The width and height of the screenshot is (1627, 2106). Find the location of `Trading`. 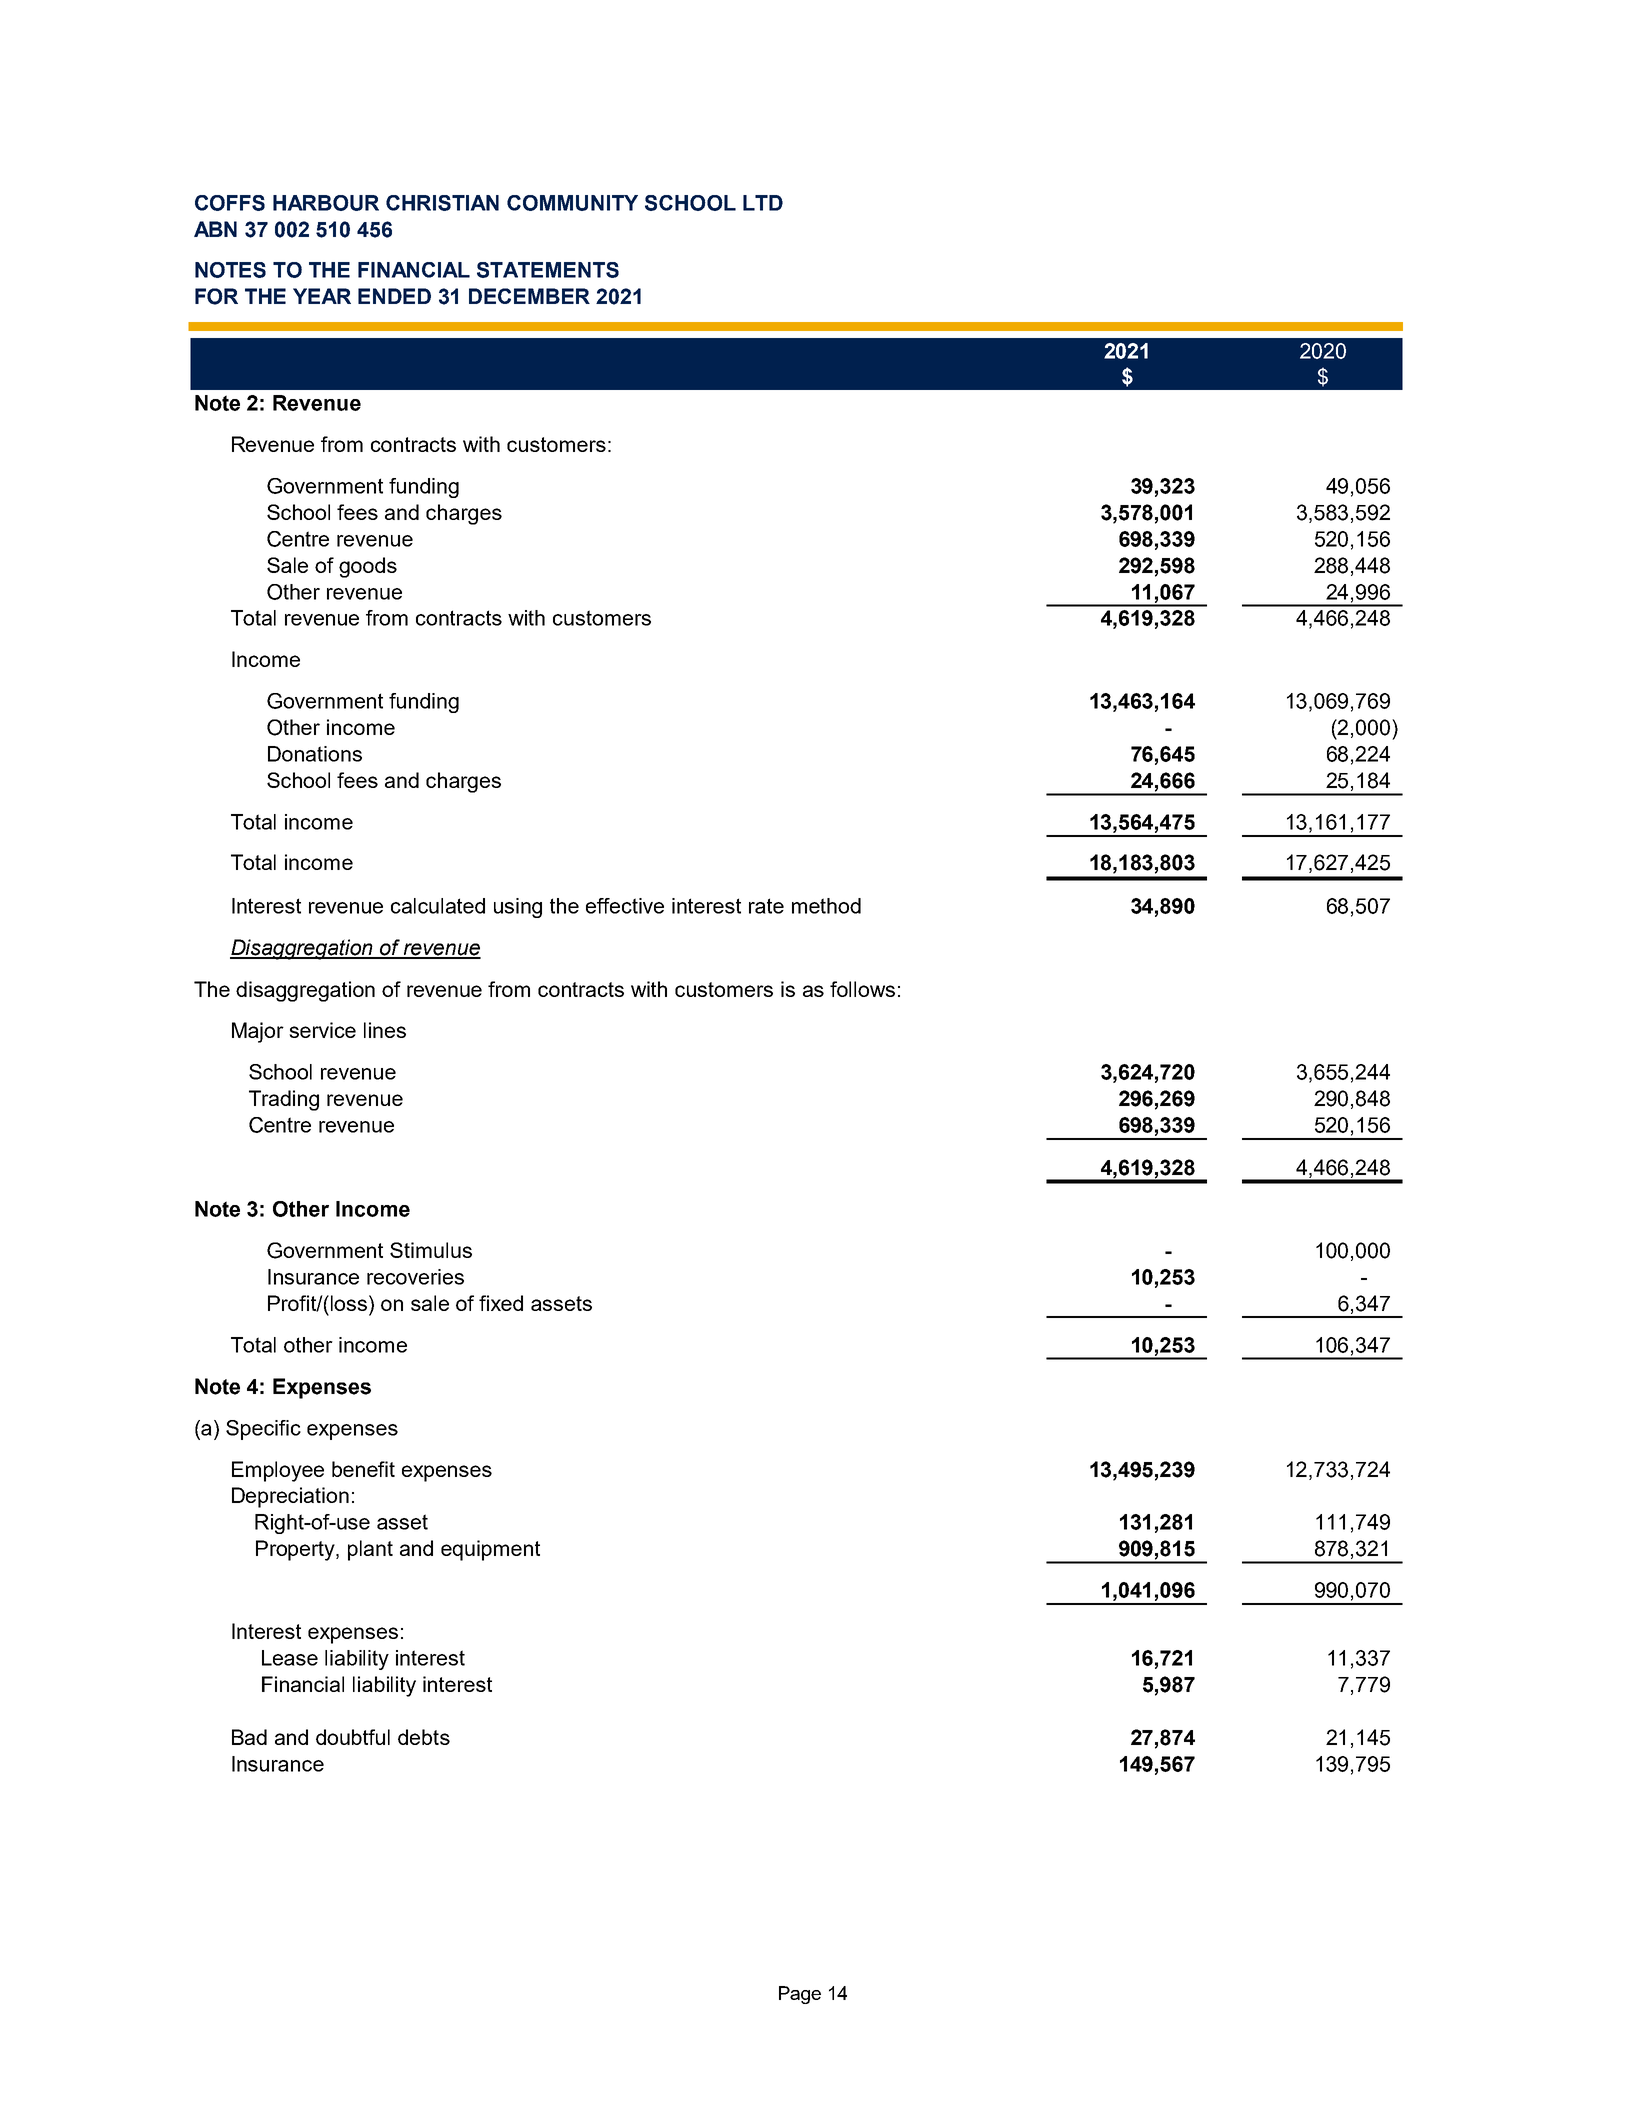

Trading is located at coordinates (284, 1100).
